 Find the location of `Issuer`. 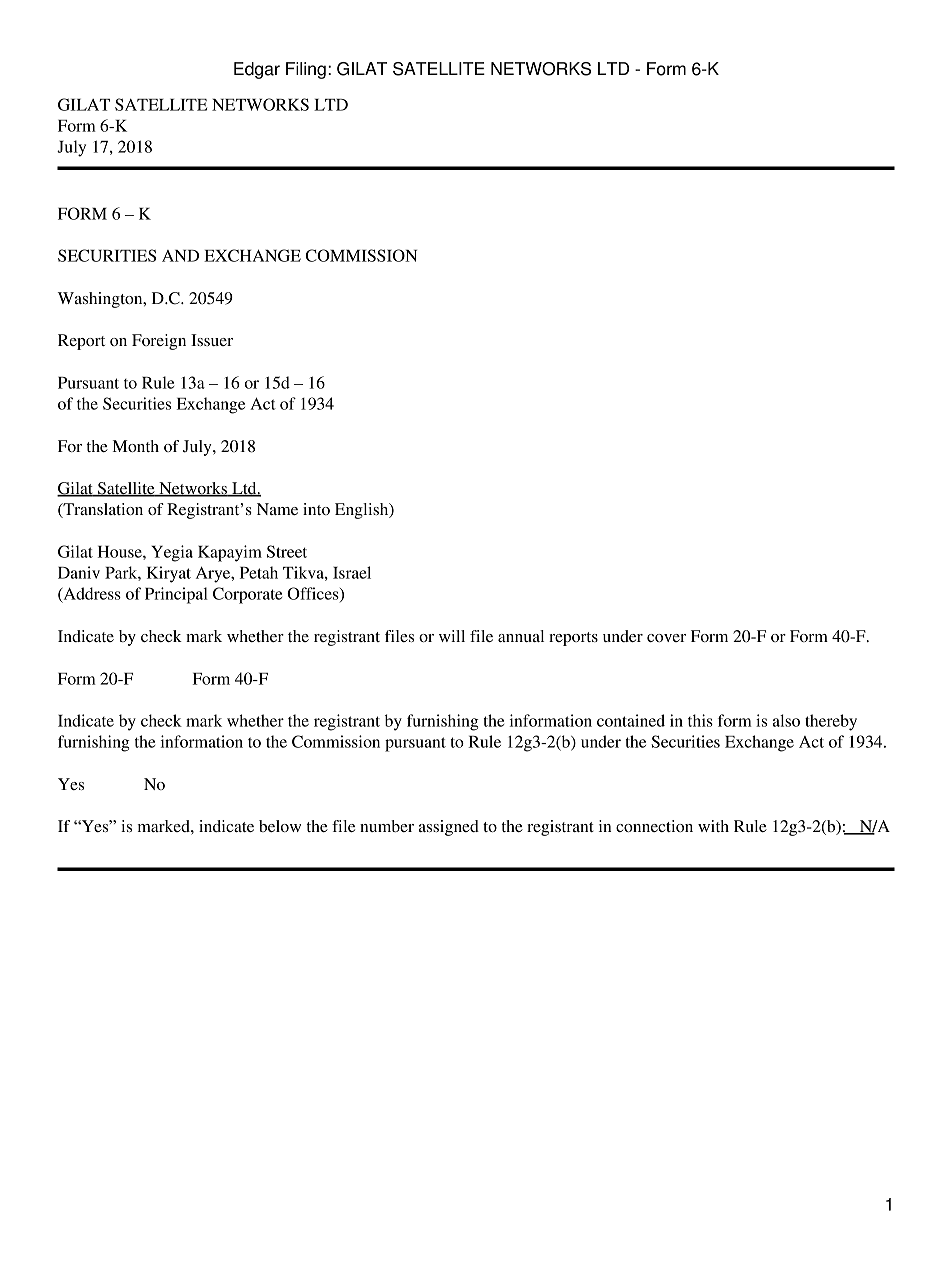

Issuer is located at coordinates (212, 340).
